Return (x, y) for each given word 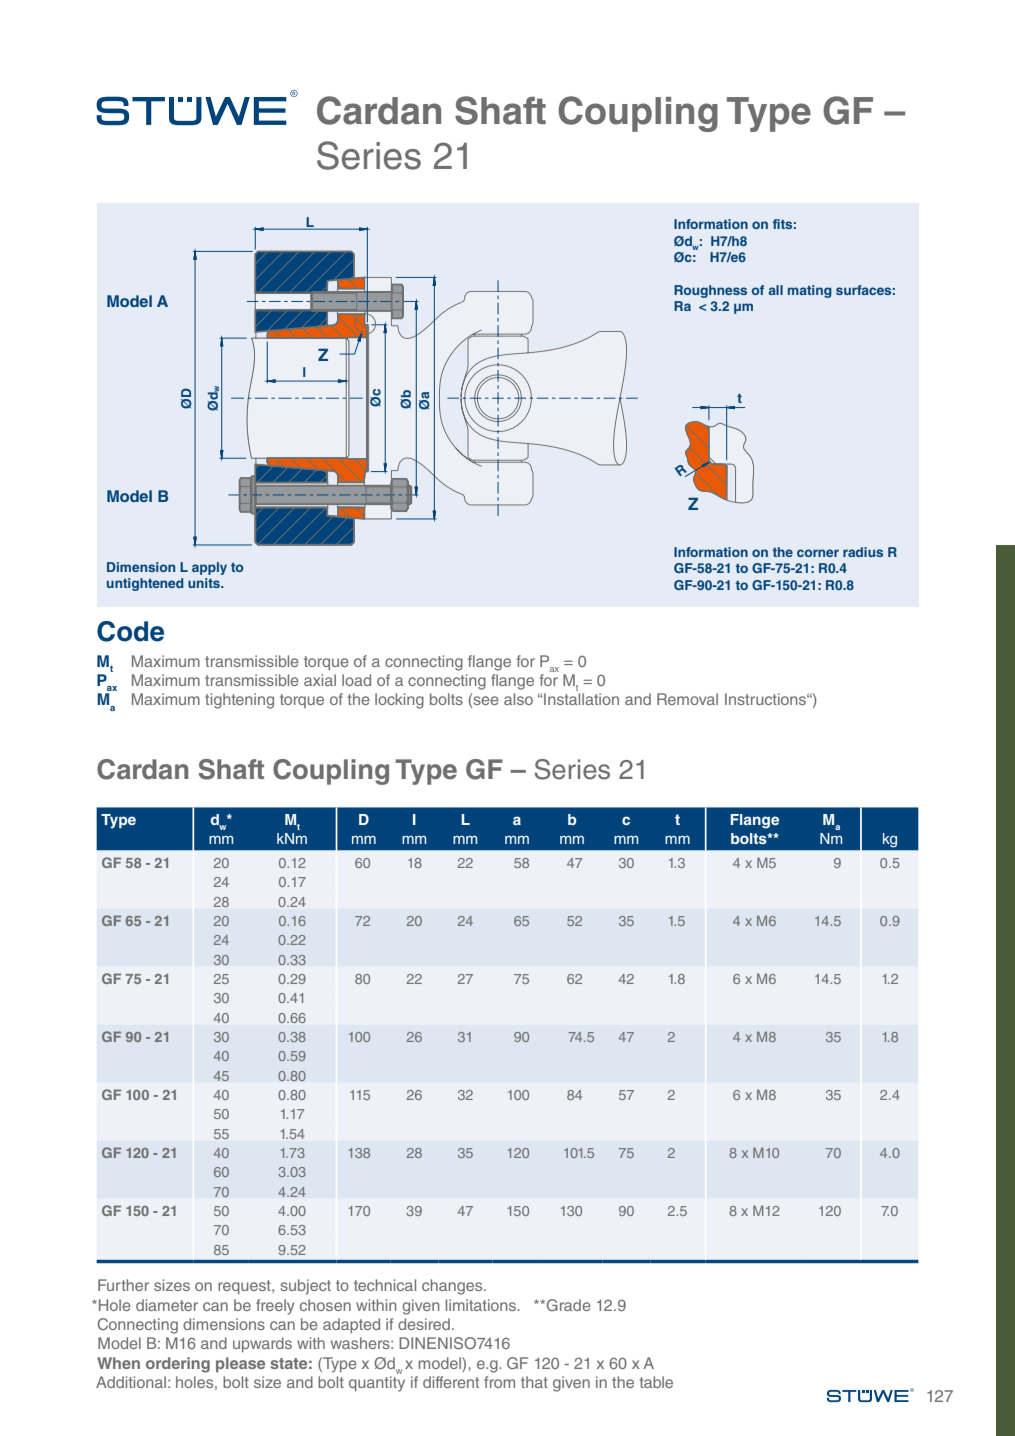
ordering (178, 1365)
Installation (580, 699)
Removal (687, 699)
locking (399, 701)
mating (810, 291)
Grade (567, 1305)
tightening (239, 701)
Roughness (710, 291)
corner (818, 553)
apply (209, 568)
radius (863, 552)
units (205, 583)
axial (320, 680)
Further (123, 1285)
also (518, 699)
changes (453, 1287)
